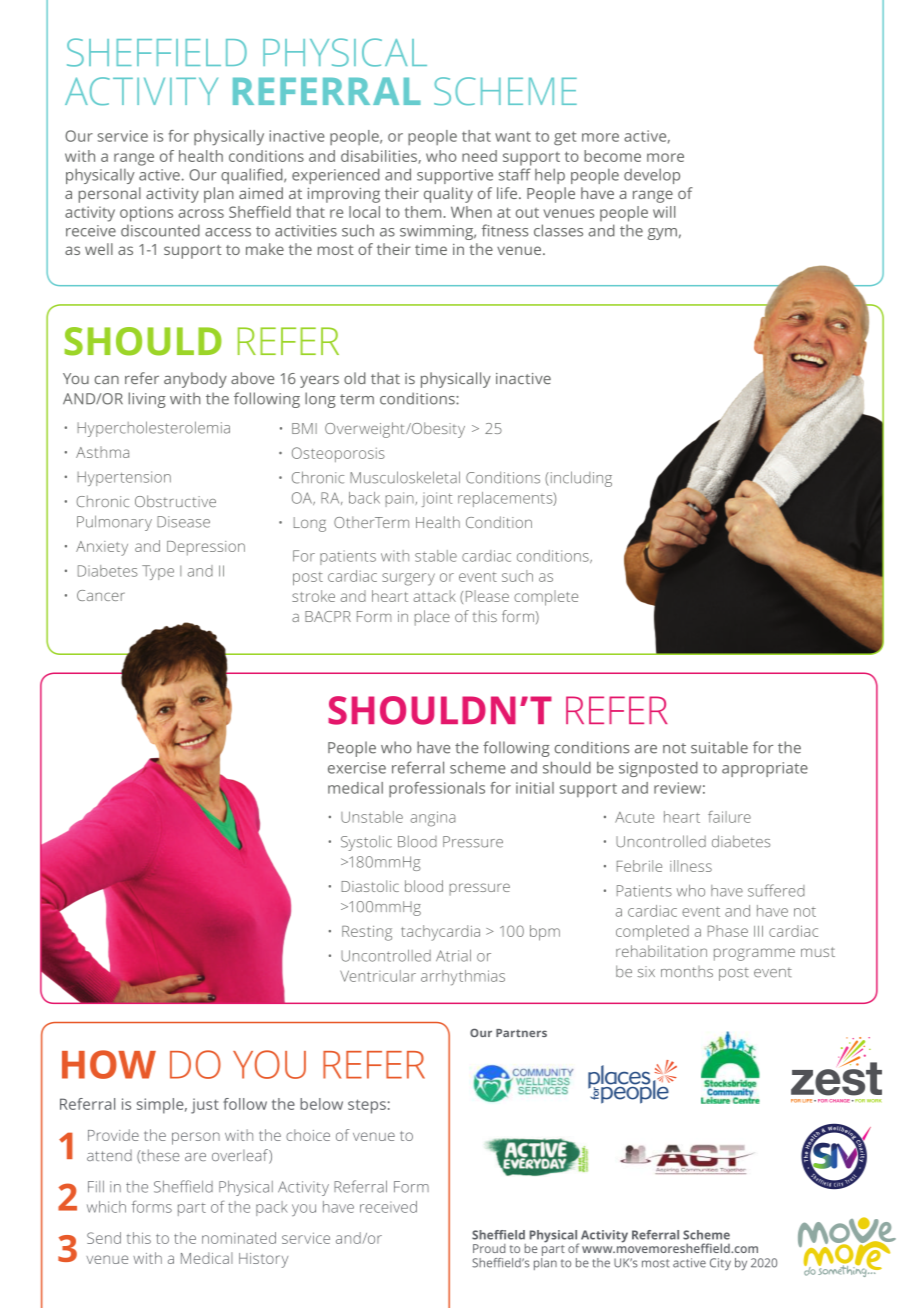  What do you see at coordinates (366, 843) in the screenshot?
I see `Systolic` at bounding box center [366, 843].
